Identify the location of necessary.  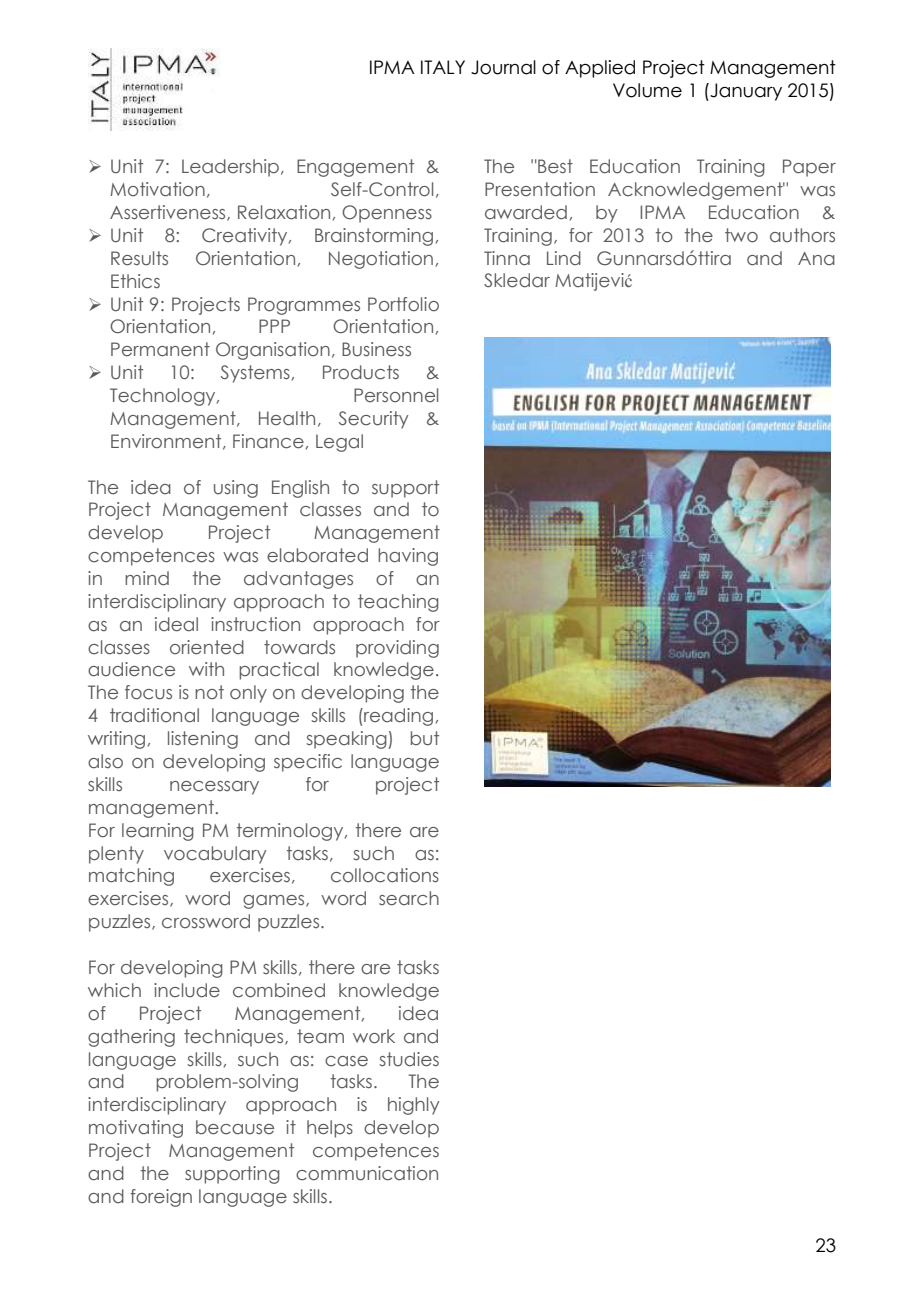
(214, 788).
